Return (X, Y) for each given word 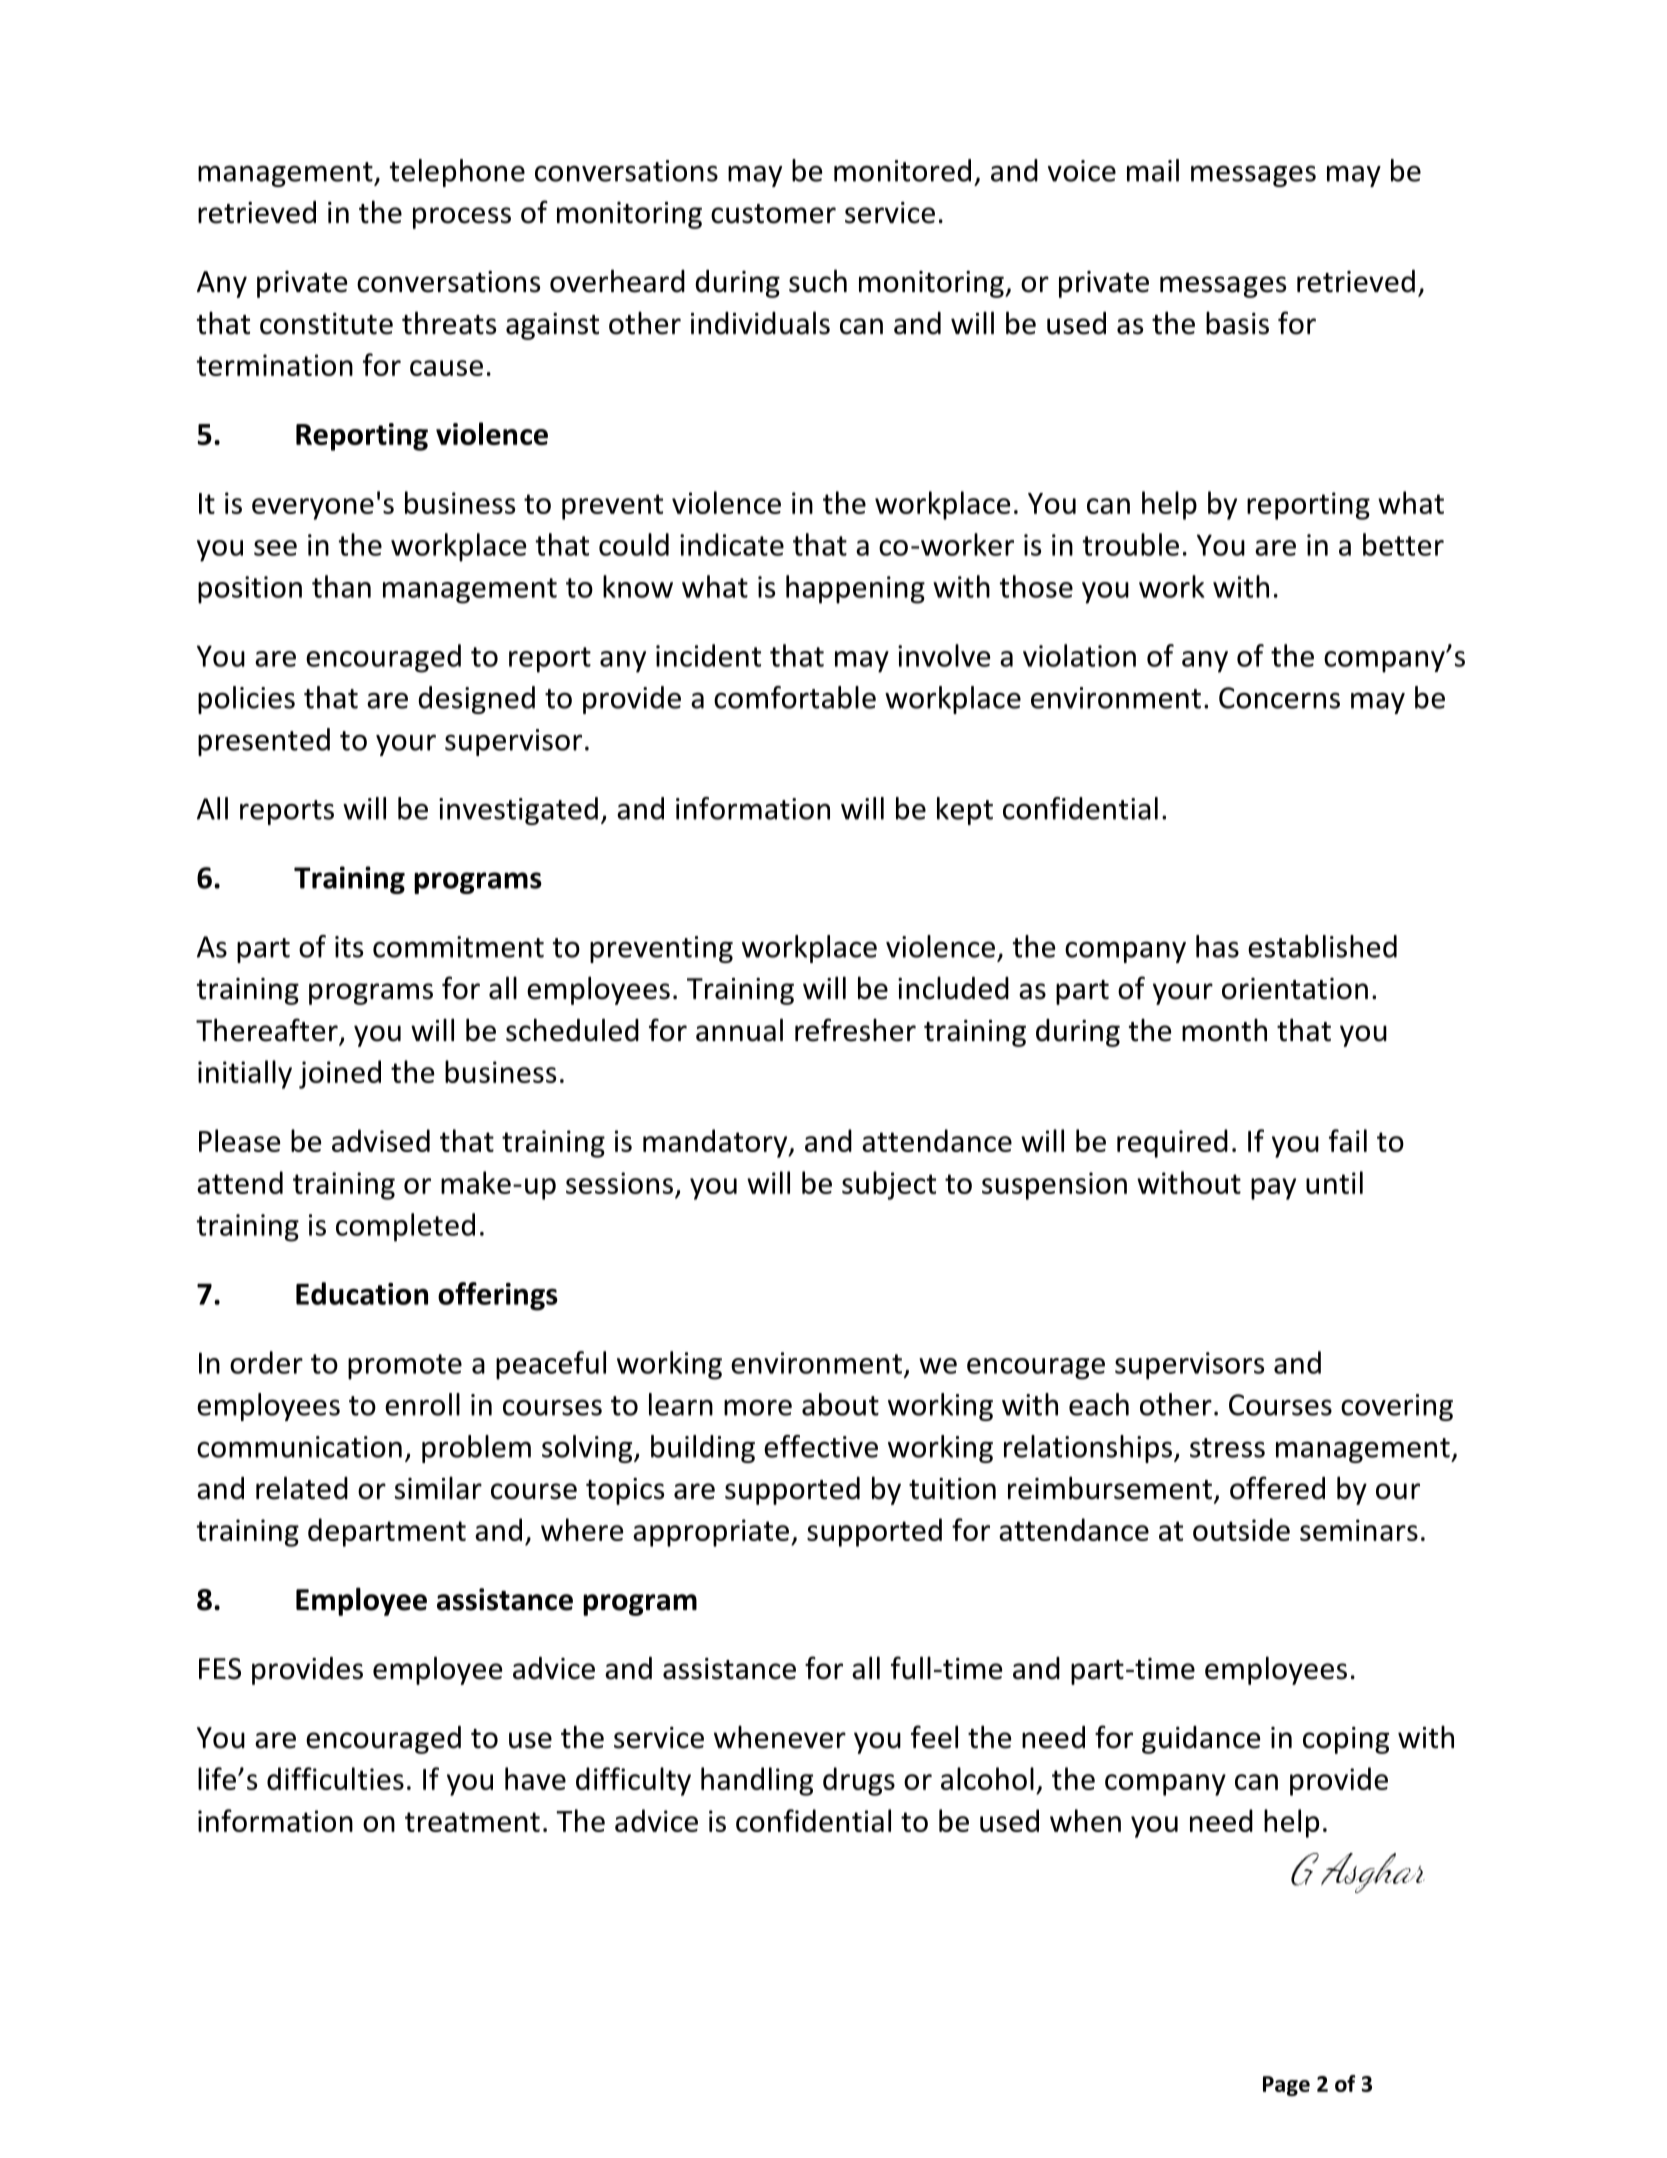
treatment (472, 1822)
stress (1227, 1448)
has (1217, 946)
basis (1237, 323)
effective (821, 1446)
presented (264, 742)
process (462, 218)
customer (773, 214)
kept (965, 811)
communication (299, 1447)
